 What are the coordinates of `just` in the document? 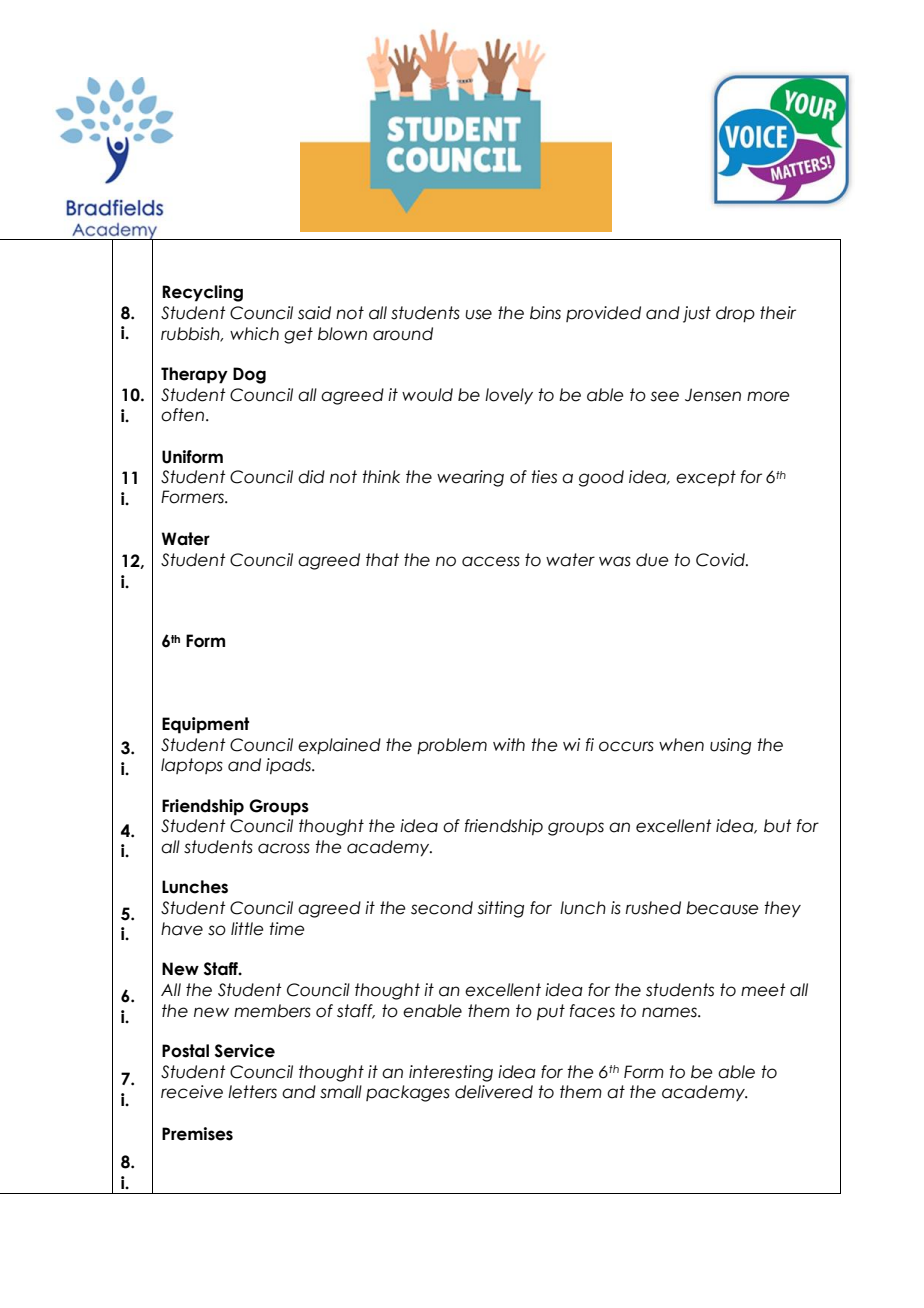 It's located at (697, 314).
